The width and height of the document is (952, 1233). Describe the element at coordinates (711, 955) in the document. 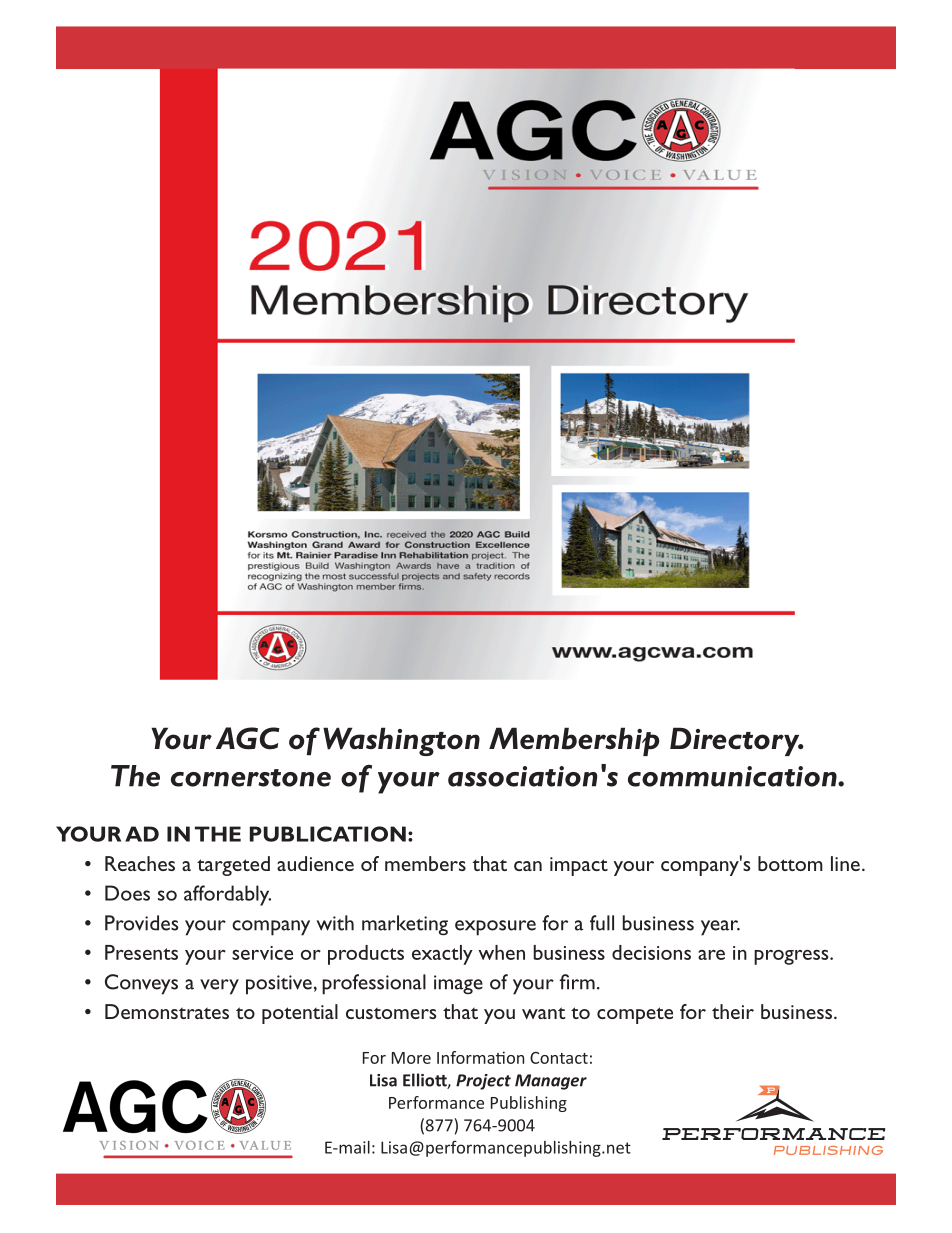

I see `are` at that location.
